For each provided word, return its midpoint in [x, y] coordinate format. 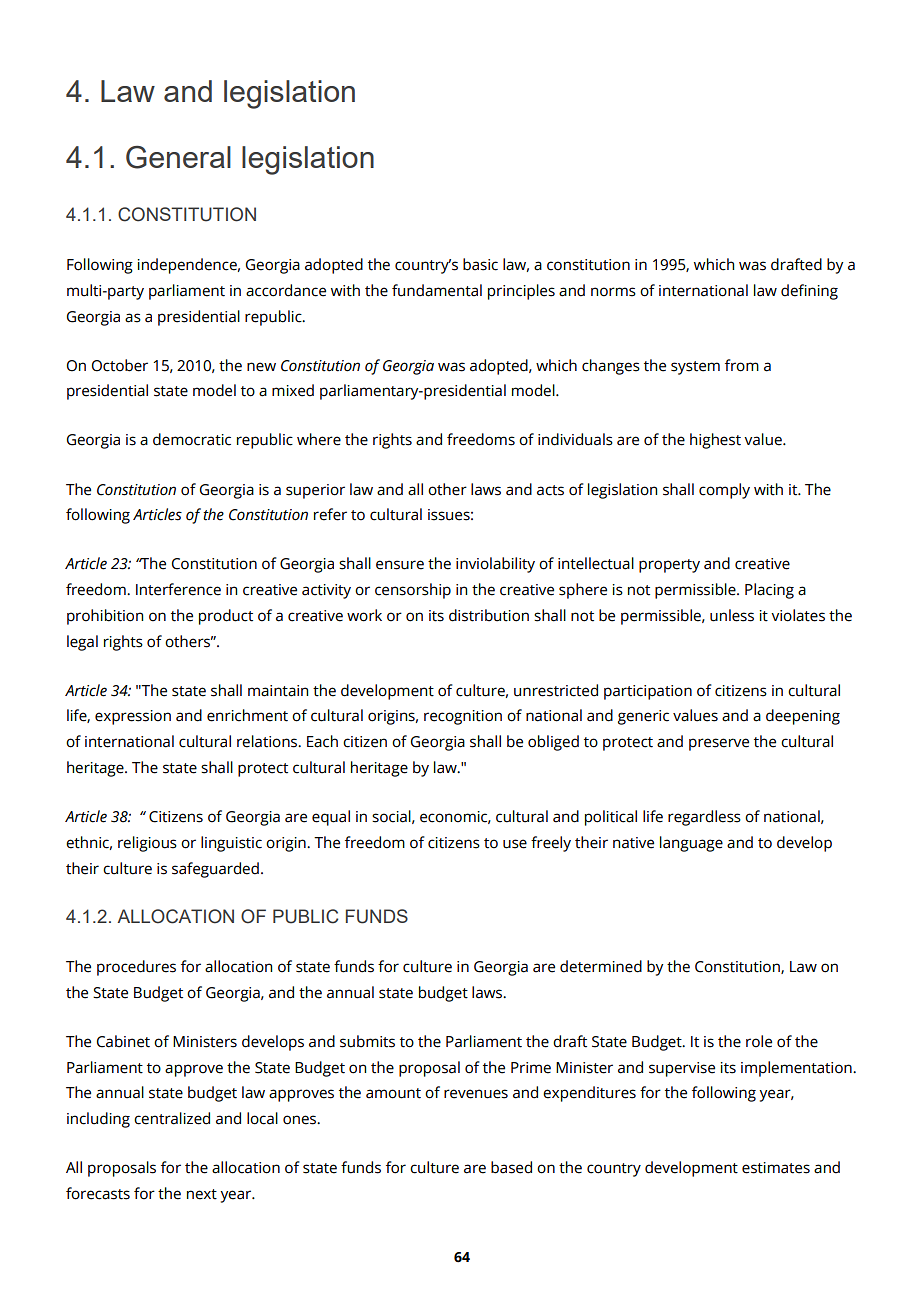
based [511, 1167]
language [691, 844]
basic [480, 264]
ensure [400, 565]
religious [147, 844]
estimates [776, 1168]
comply [724, 491]
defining [809, 292]
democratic [192, 439]
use [515, 844]
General [178, 157]
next [202, 1194]
